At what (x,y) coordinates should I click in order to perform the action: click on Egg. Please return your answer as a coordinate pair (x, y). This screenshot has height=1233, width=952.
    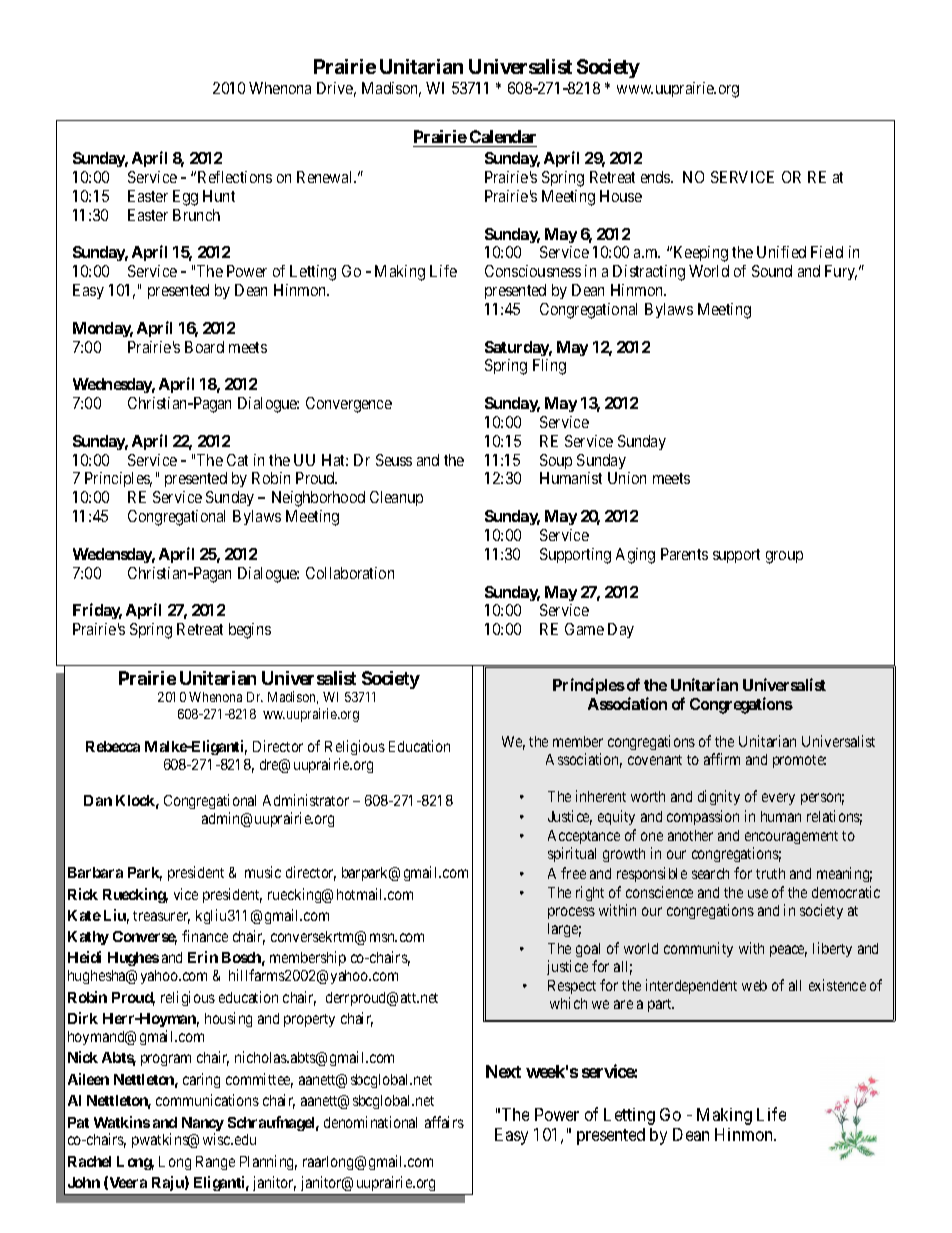
    Looking at the image, I should click on (185, 198).
